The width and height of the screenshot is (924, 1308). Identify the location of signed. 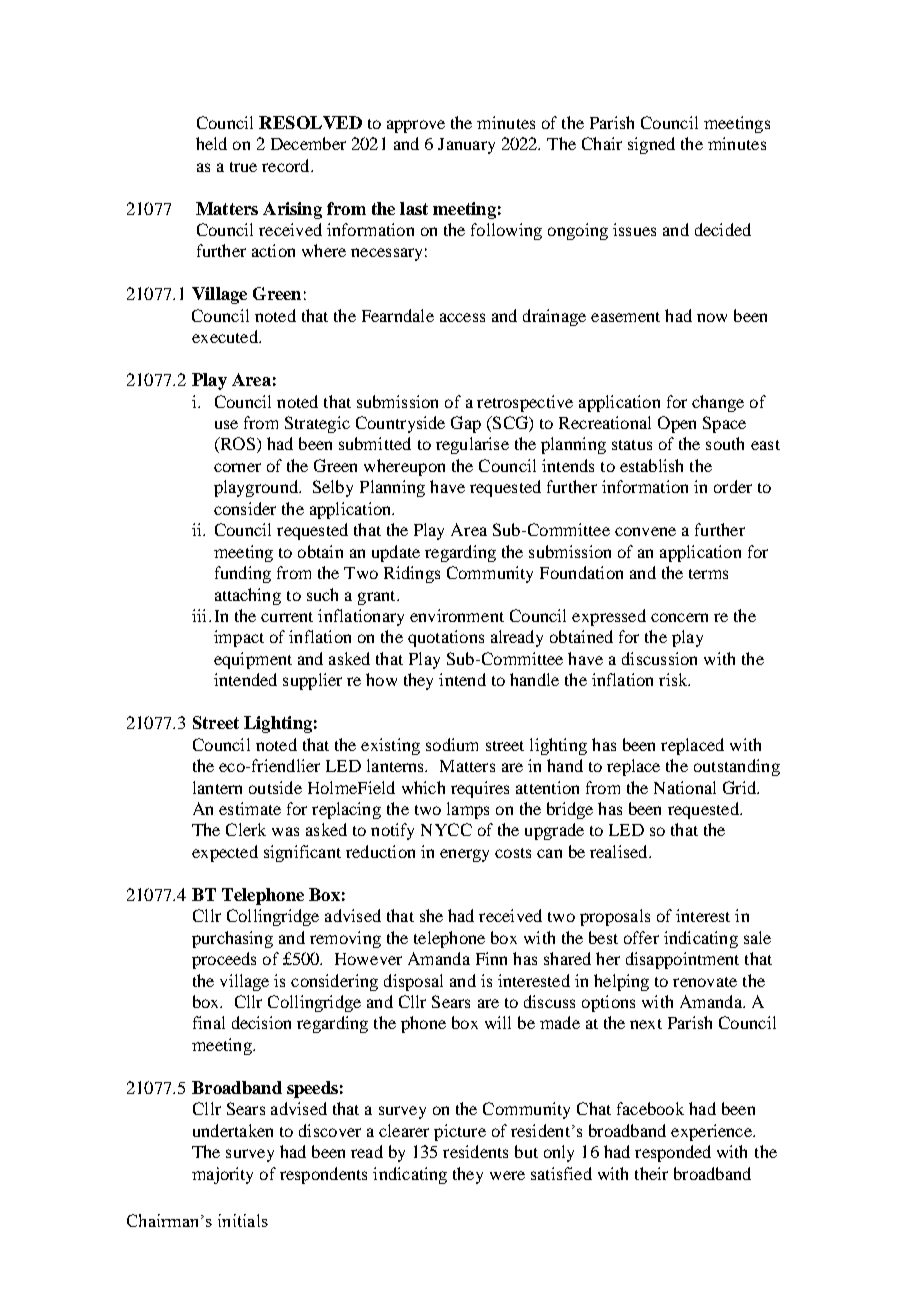
(651, 145).
